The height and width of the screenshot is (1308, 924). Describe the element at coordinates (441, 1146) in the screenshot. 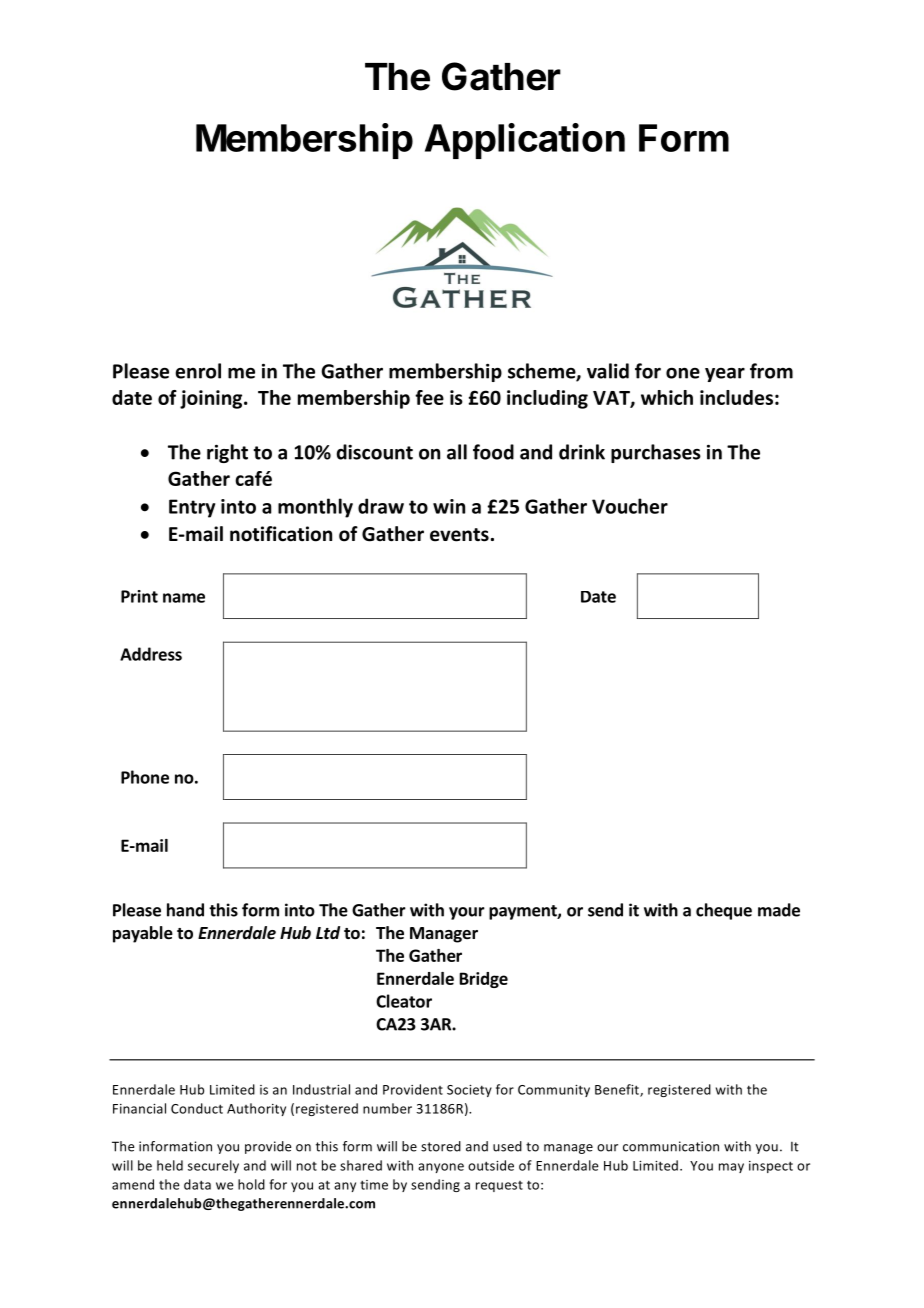

I see `stored` at that location.
